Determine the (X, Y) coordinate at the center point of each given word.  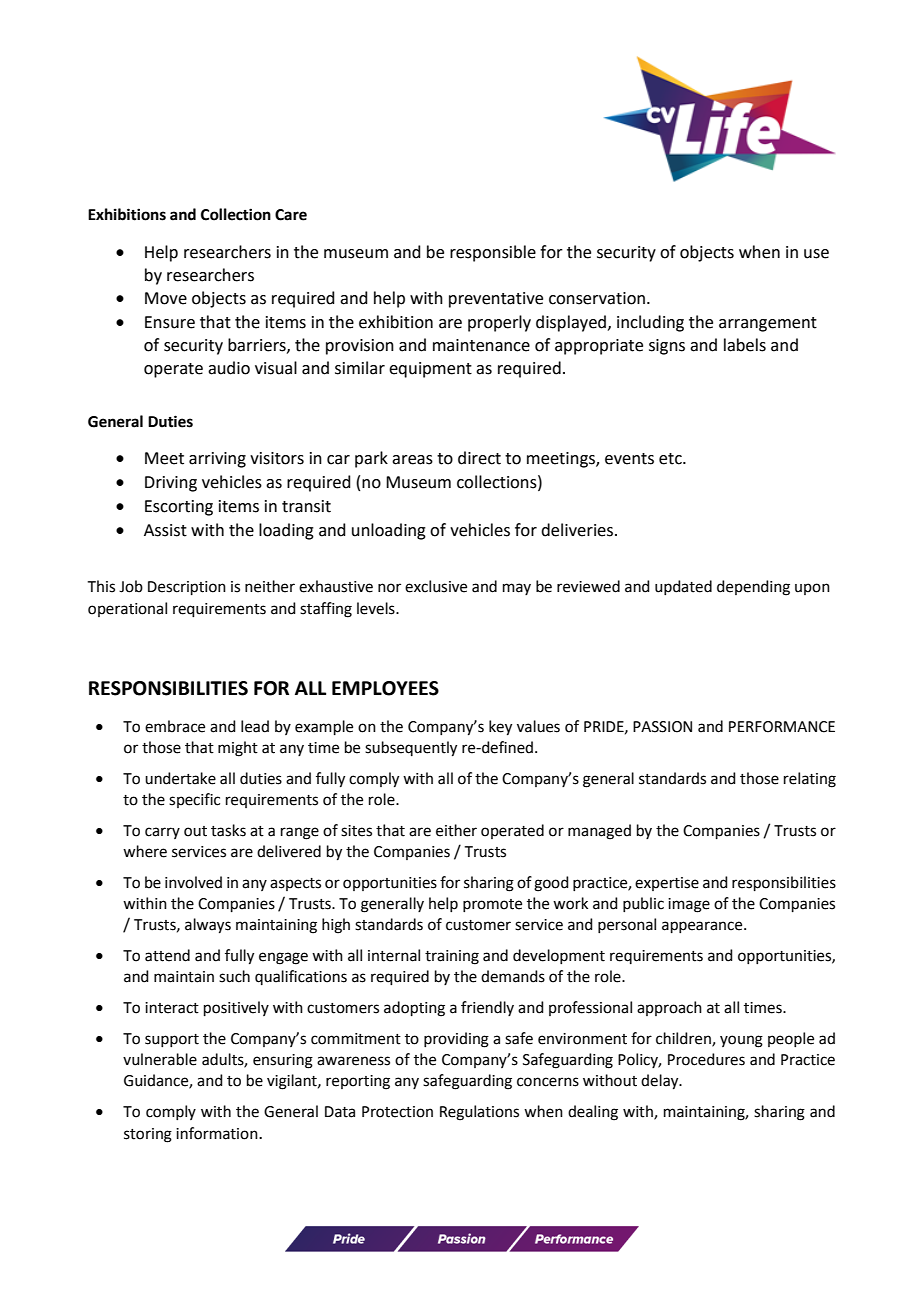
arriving (217, 460)
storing (148, 1135)
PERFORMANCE (782, 727)
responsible (493, 253)
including (650, 323)
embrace (175, 726)
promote (492, 905)
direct (479, 458)
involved (193, 882)
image (689, 905)
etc (671, 459)
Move (166, 298)
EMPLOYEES (385, 688)
